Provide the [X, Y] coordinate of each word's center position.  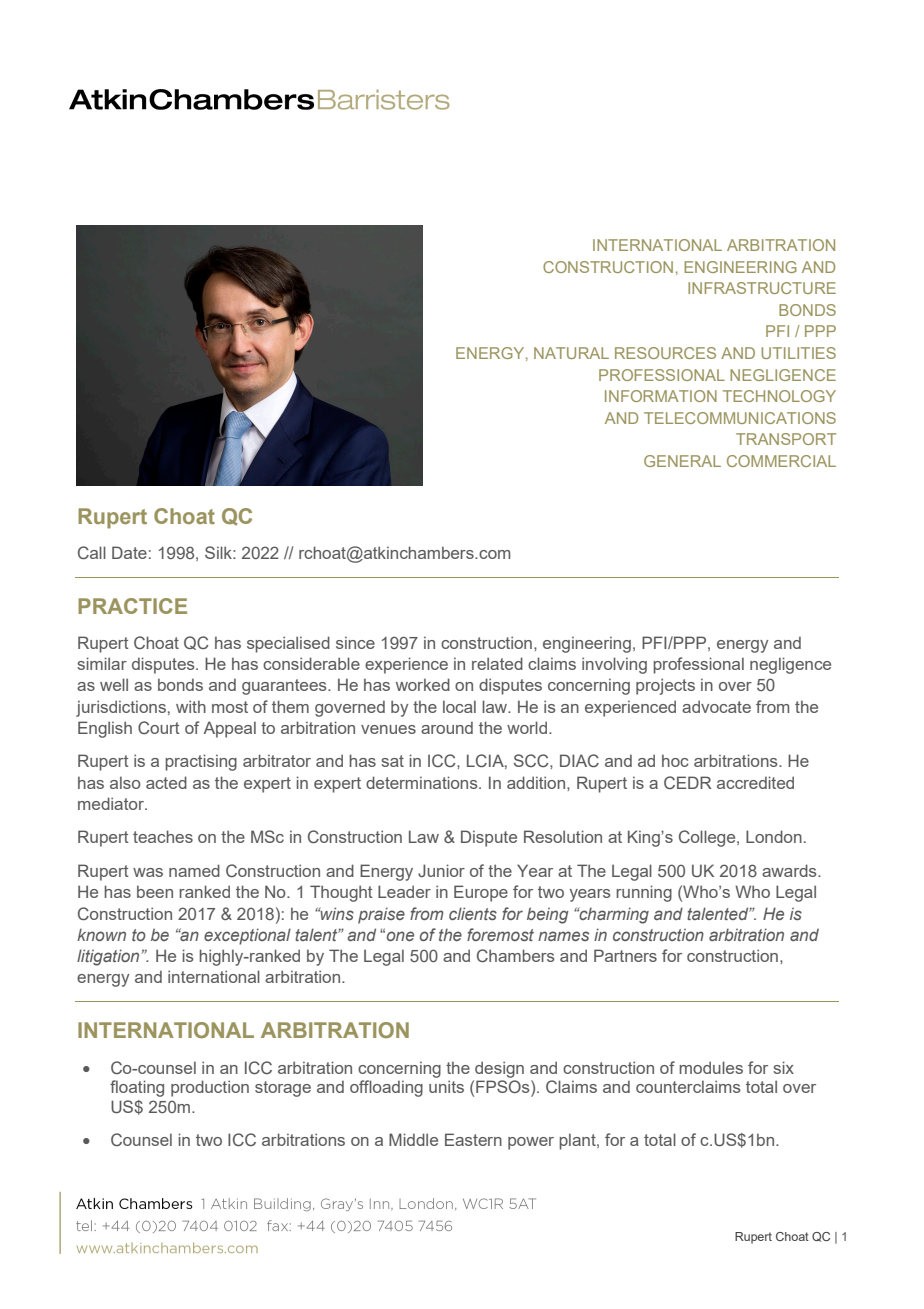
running [644, 893]
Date [129, 552]
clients [473, 913]
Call [92, 552]
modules [711, 1067]
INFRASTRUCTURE [762, 288]
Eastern [473, 1139]
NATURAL [571, 353]
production [210, 1088]
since [355, 642]
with [191, 706]
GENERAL [682, 461]
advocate [716, 706]
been [155, 891]
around [447, 727]
